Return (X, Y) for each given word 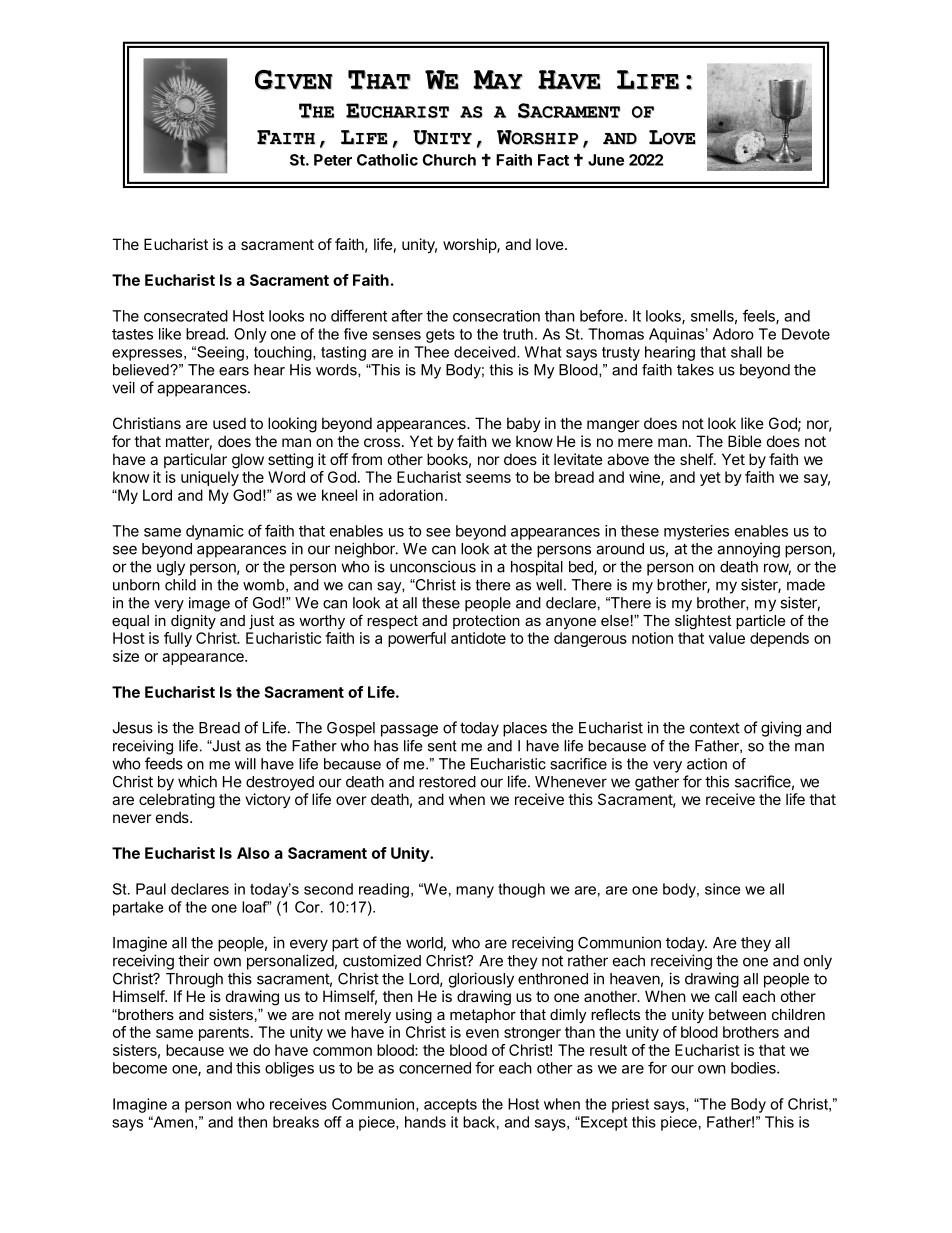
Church (449, 160)
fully (178, 639)
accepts (450, 1106)
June (606, 160)
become (140, 1068)
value (727, 638)
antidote (478, 638)
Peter (333, 160)
